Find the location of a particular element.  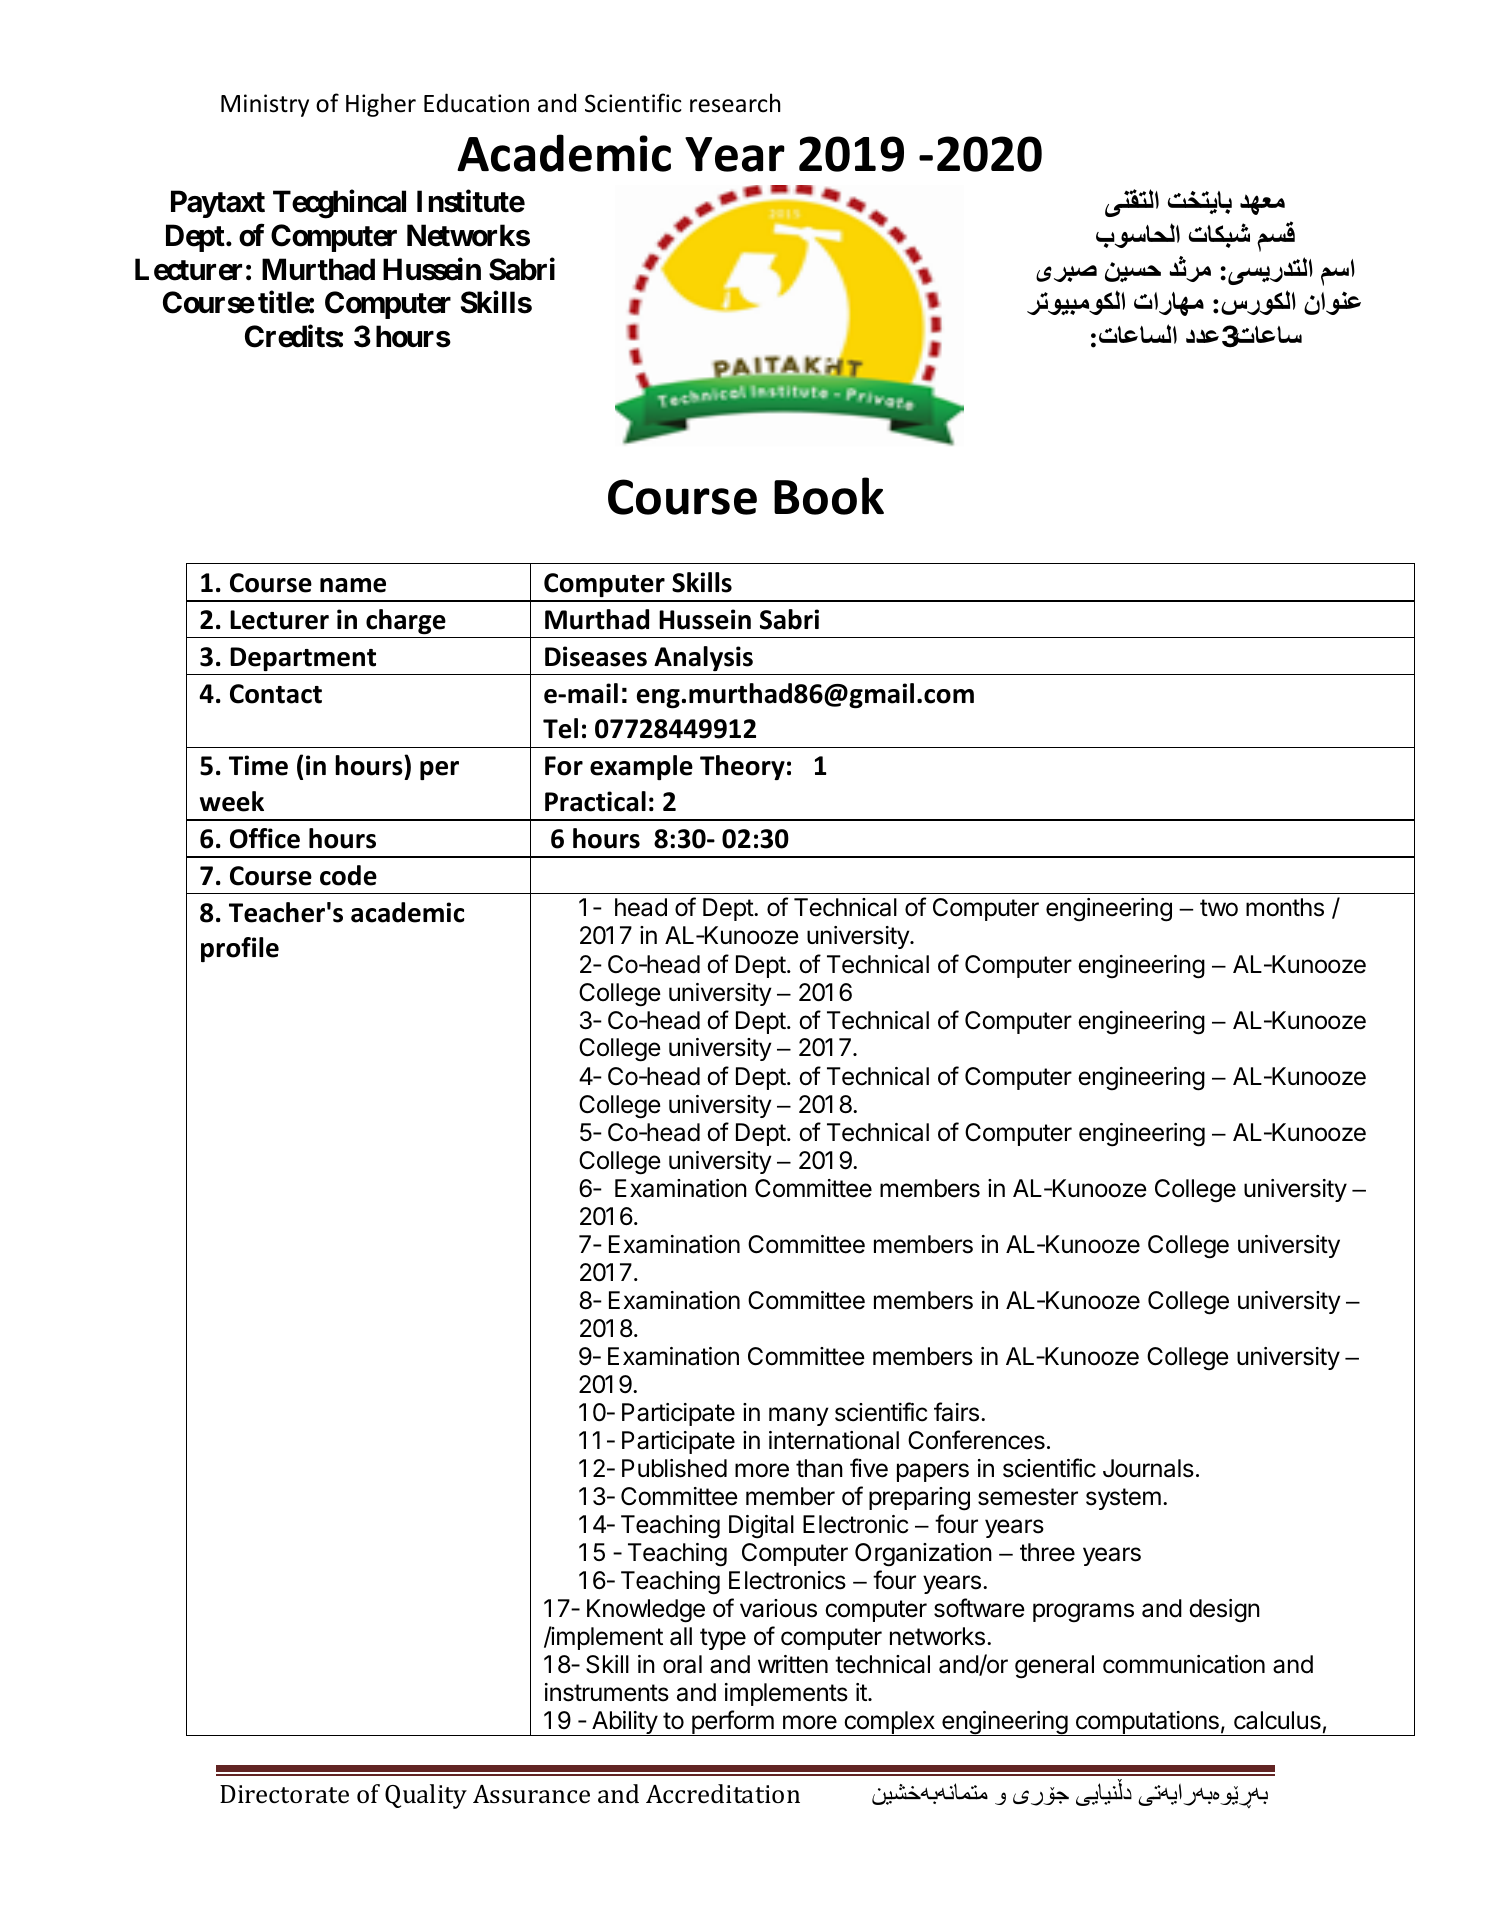

months is located at coordinates (1285, 907).
